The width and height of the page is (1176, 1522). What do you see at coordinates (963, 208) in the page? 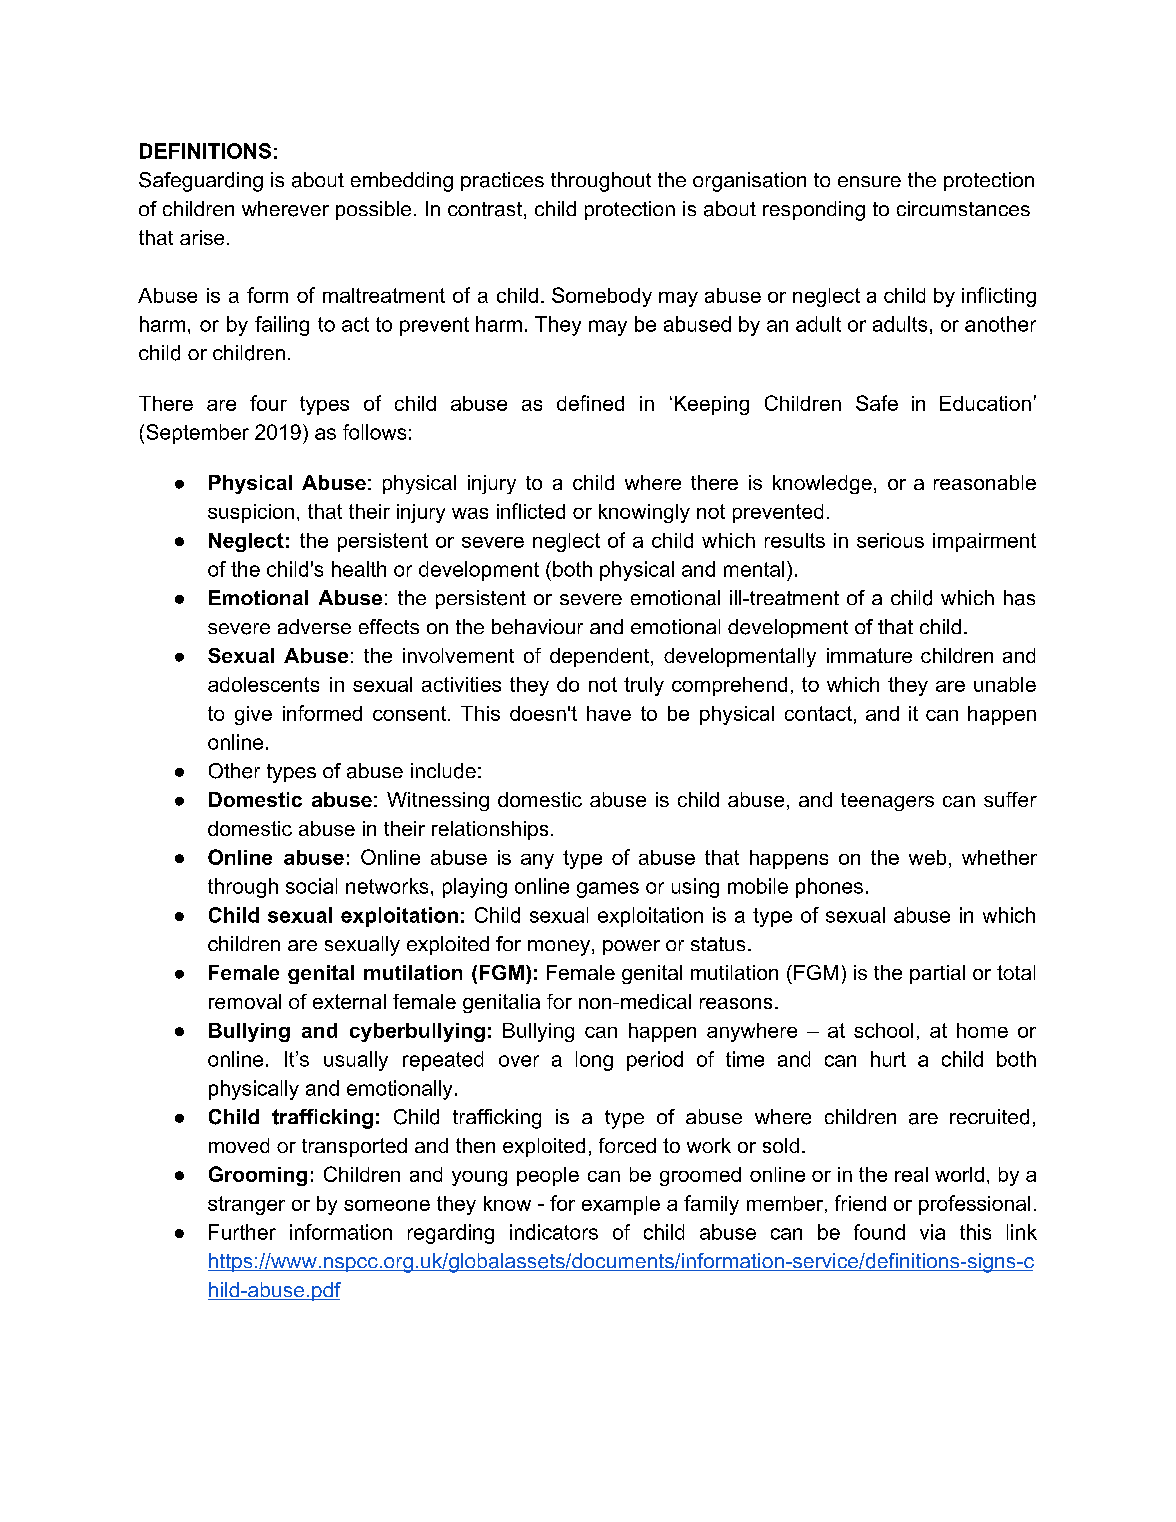
I see `circumstances` at bounding box center [963, 208].
